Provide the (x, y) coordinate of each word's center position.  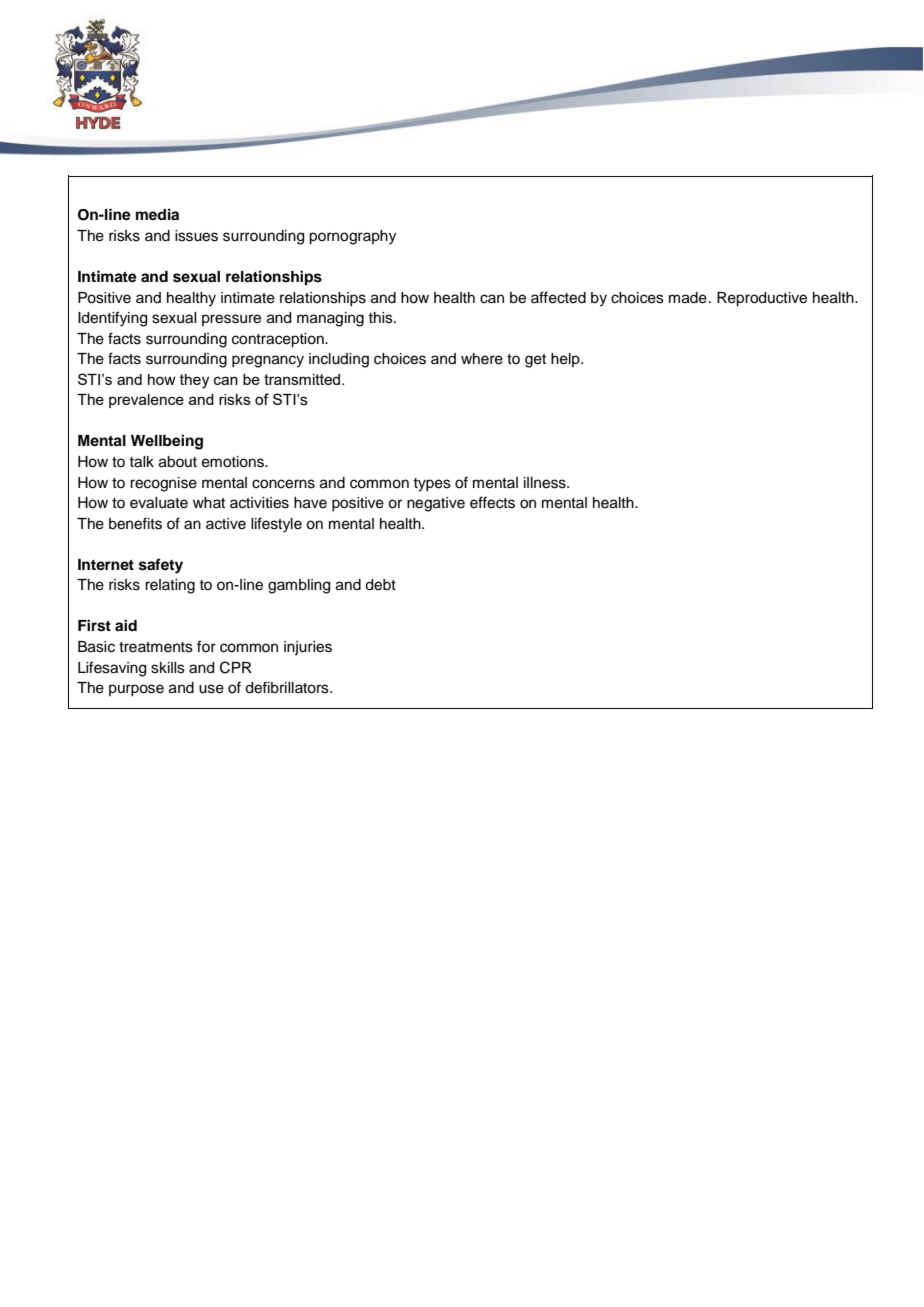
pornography (352, 237)
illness (546, 483)
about (178, 462)
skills (168, 668)
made (688, 298)
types (432, 485)
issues (196, 236)
